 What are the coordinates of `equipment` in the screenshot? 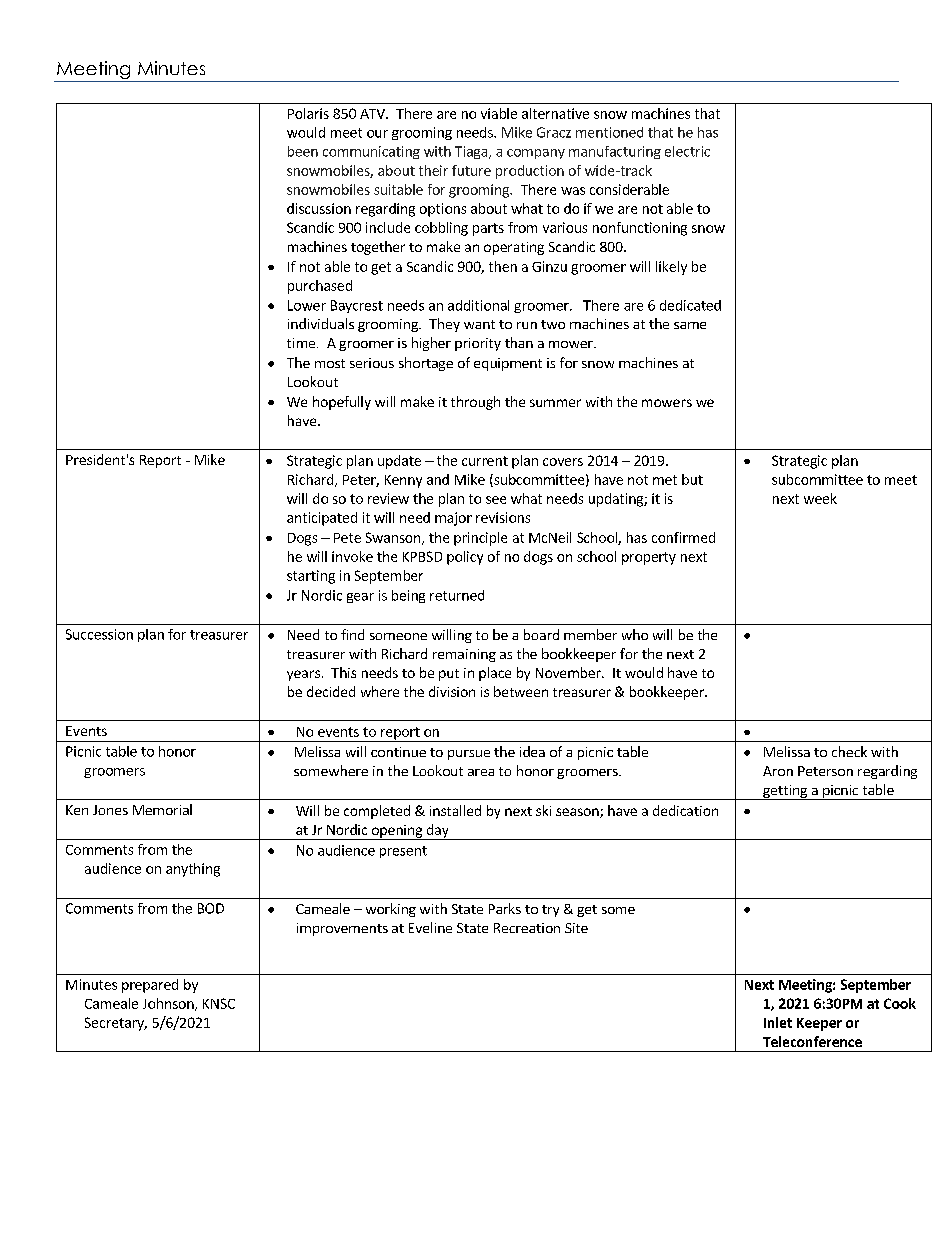 It's located at (508, 364).
